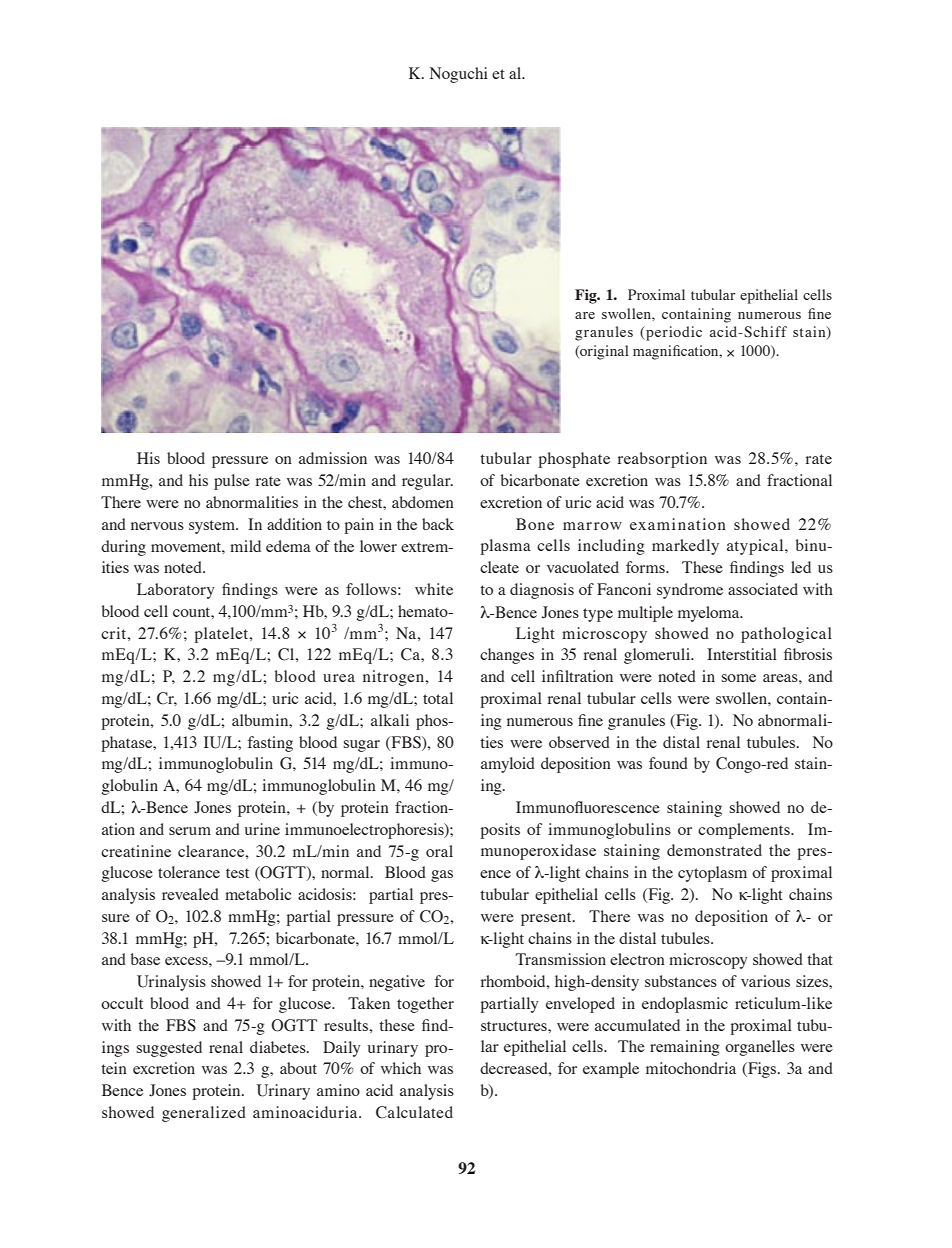 Image resolution: width=952 pixels, height=1248 pixels. What do you see at coordinates (603, 352) in the screenshot?
I see `original` at bounding box center [603, 352].
